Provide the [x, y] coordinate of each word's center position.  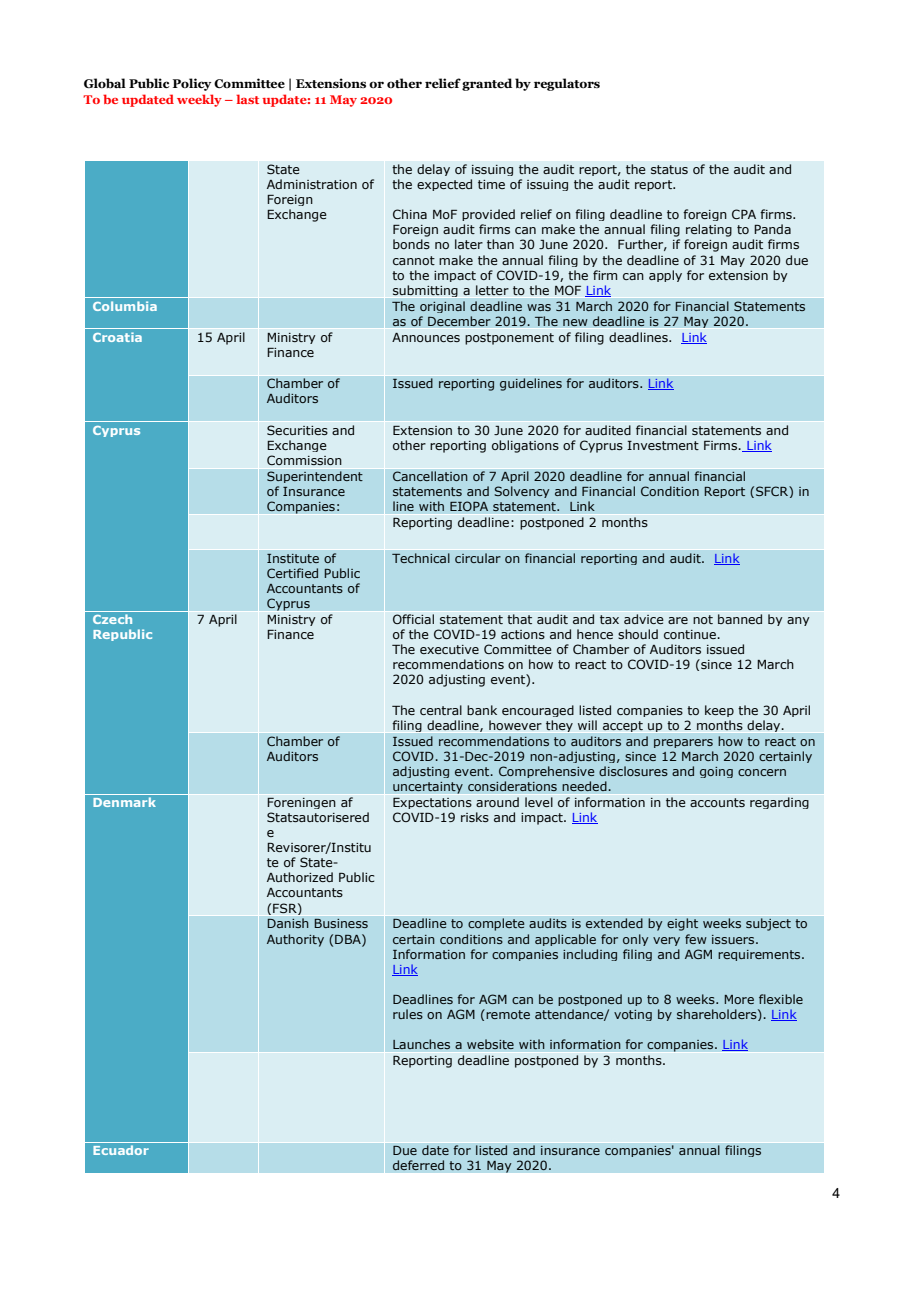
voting [633, 1015]
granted [487, 84]
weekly [199, 100]
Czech [112, 619]
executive [449, 649]
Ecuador [121, 1150]
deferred [418, 1165]
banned [740, 619]
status [669, 169]
